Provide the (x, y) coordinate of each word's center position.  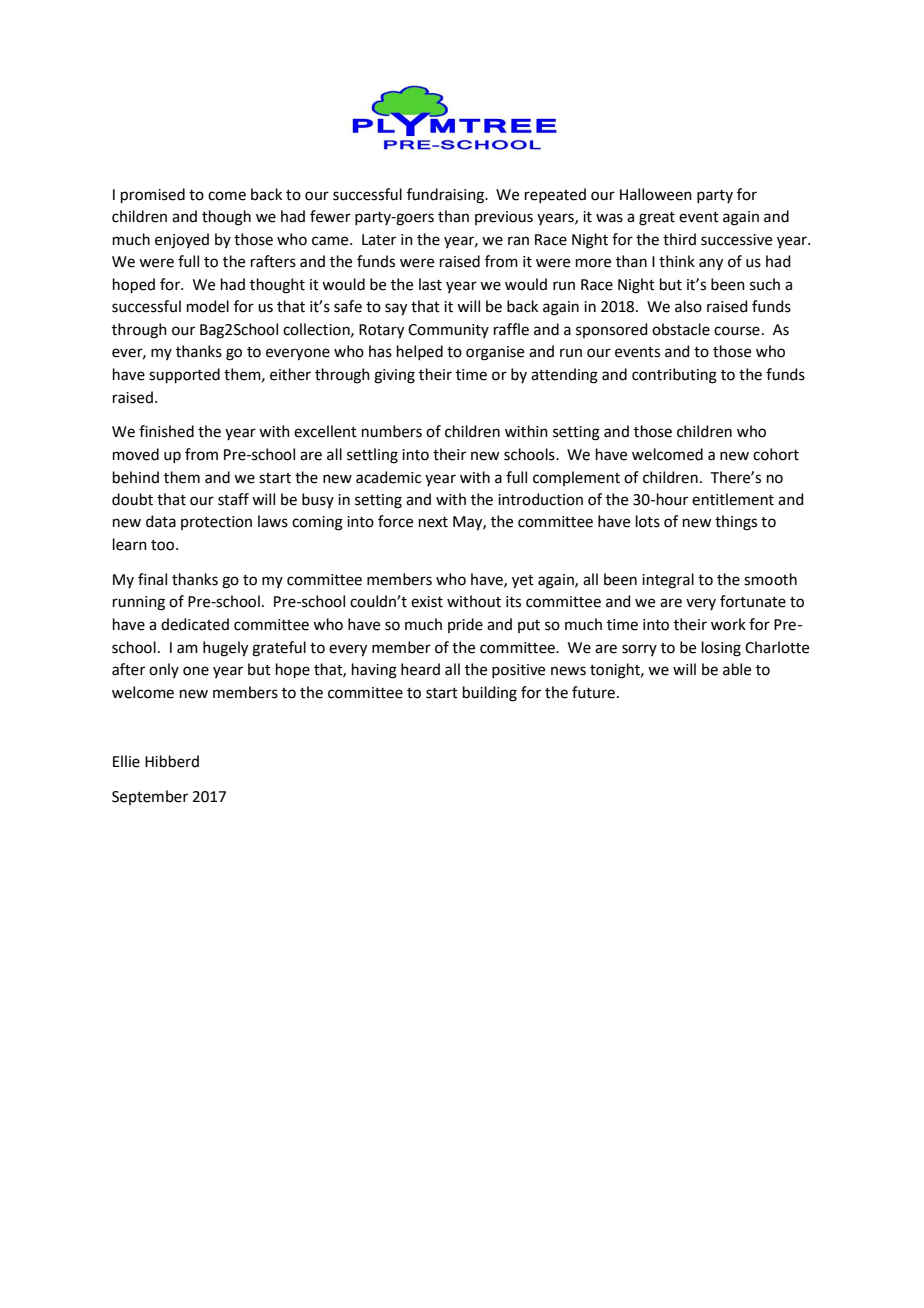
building (490, 694)
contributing (674, 376)
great (657, 219)
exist (427, 602)
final (152, 579)
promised (153, 195)
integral (668, 581)
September (150, 797)
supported (184, 375)
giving (394, 376)
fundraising (446, 196)
